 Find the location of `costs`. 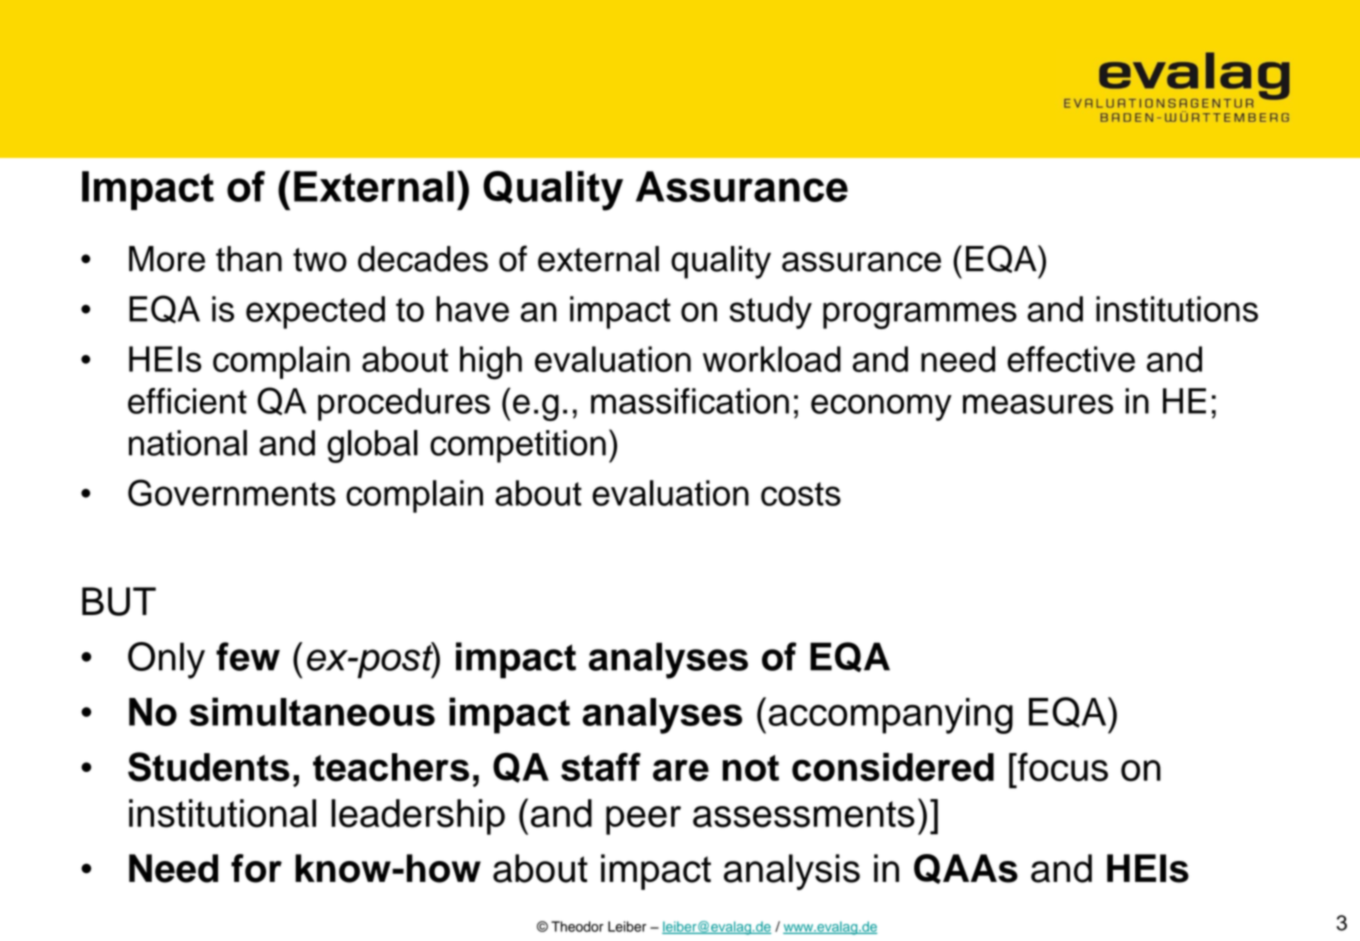

costs is located at coordinates (801, 494).
